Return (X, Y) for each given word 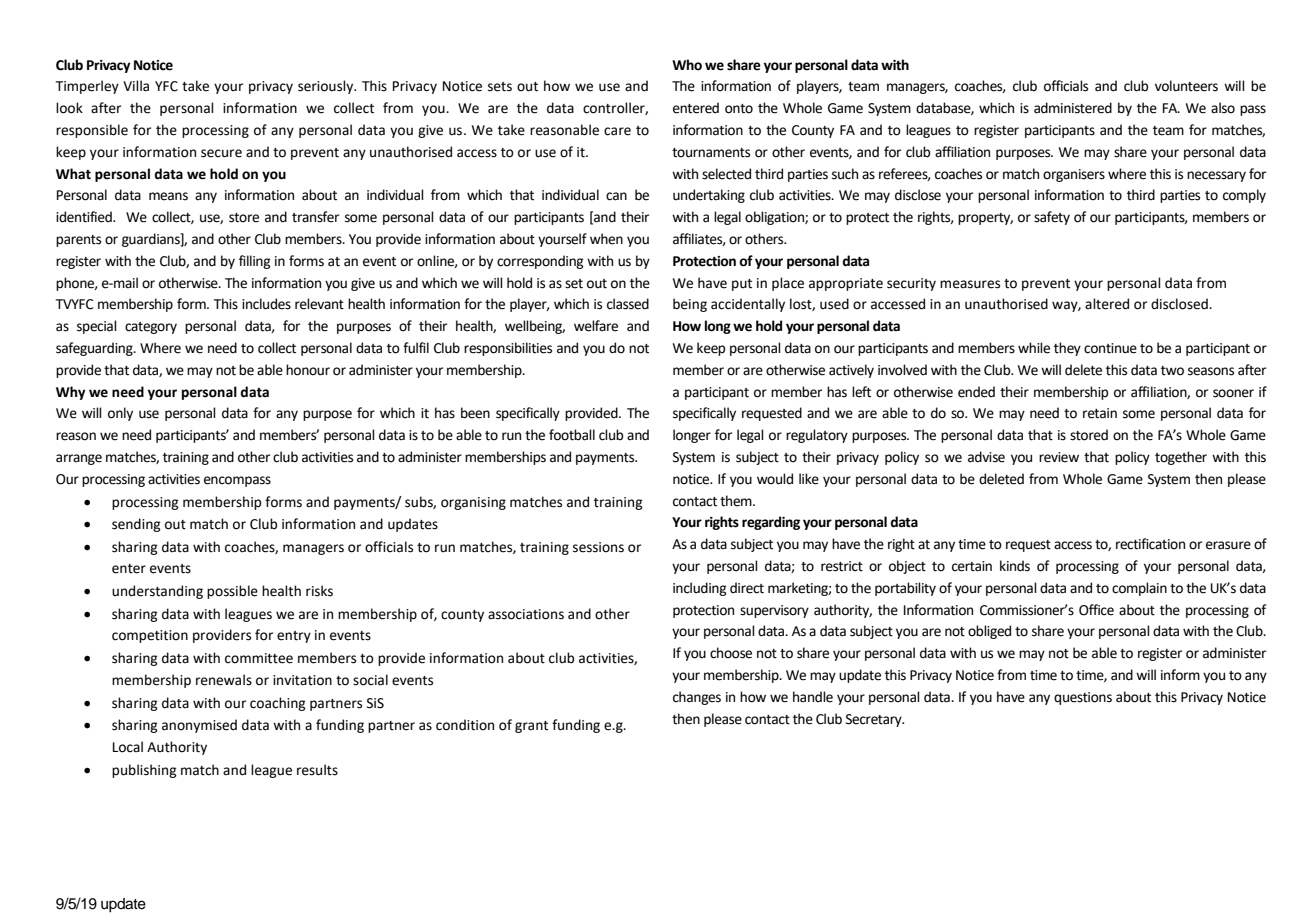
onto (739, 109)
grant (531, 727)
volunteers (1186, 86)
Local (128, 747)
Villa (136, 86)
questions (1083, 698)
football (572, 435)
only (120, 414)
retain (1100, 413)
